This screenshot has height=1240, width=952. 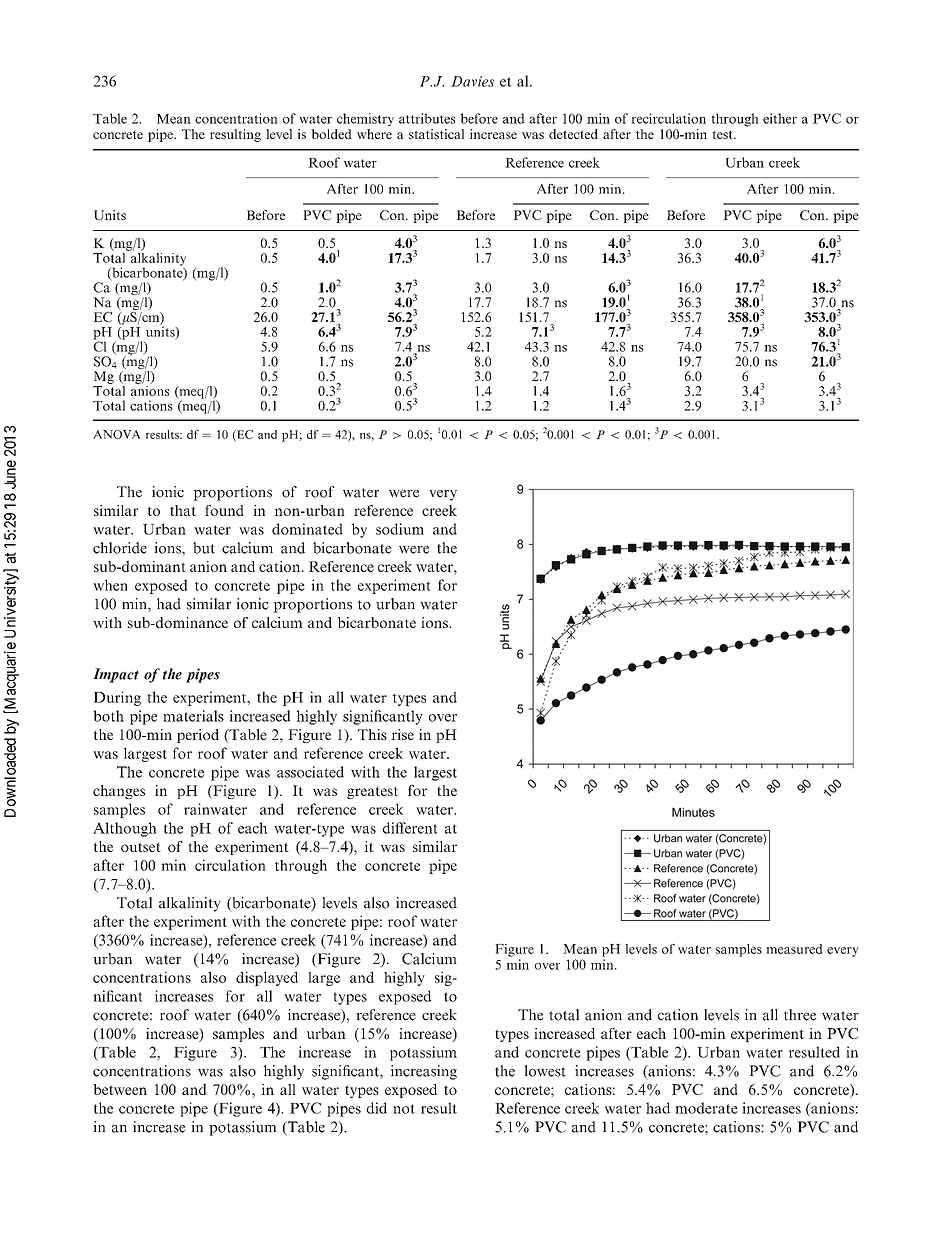 What do you see at coordinates (307, 529) in the screenshot?
I see `dominated` at bounding box center [307, 529].
